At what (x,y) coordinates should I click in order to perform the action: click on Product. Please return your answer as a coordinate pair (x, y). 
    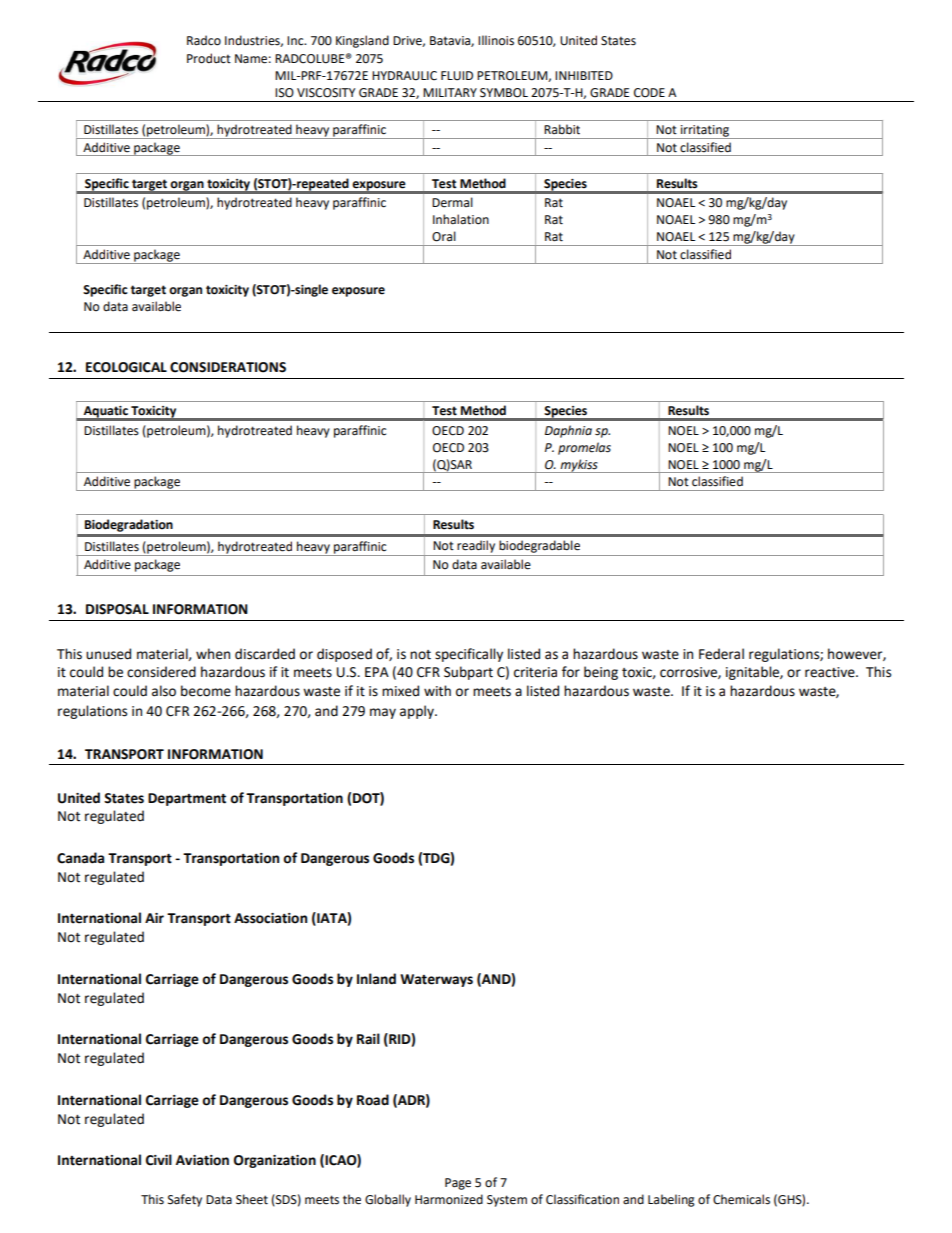
    Looking at the image, I should click on (209, 58).
